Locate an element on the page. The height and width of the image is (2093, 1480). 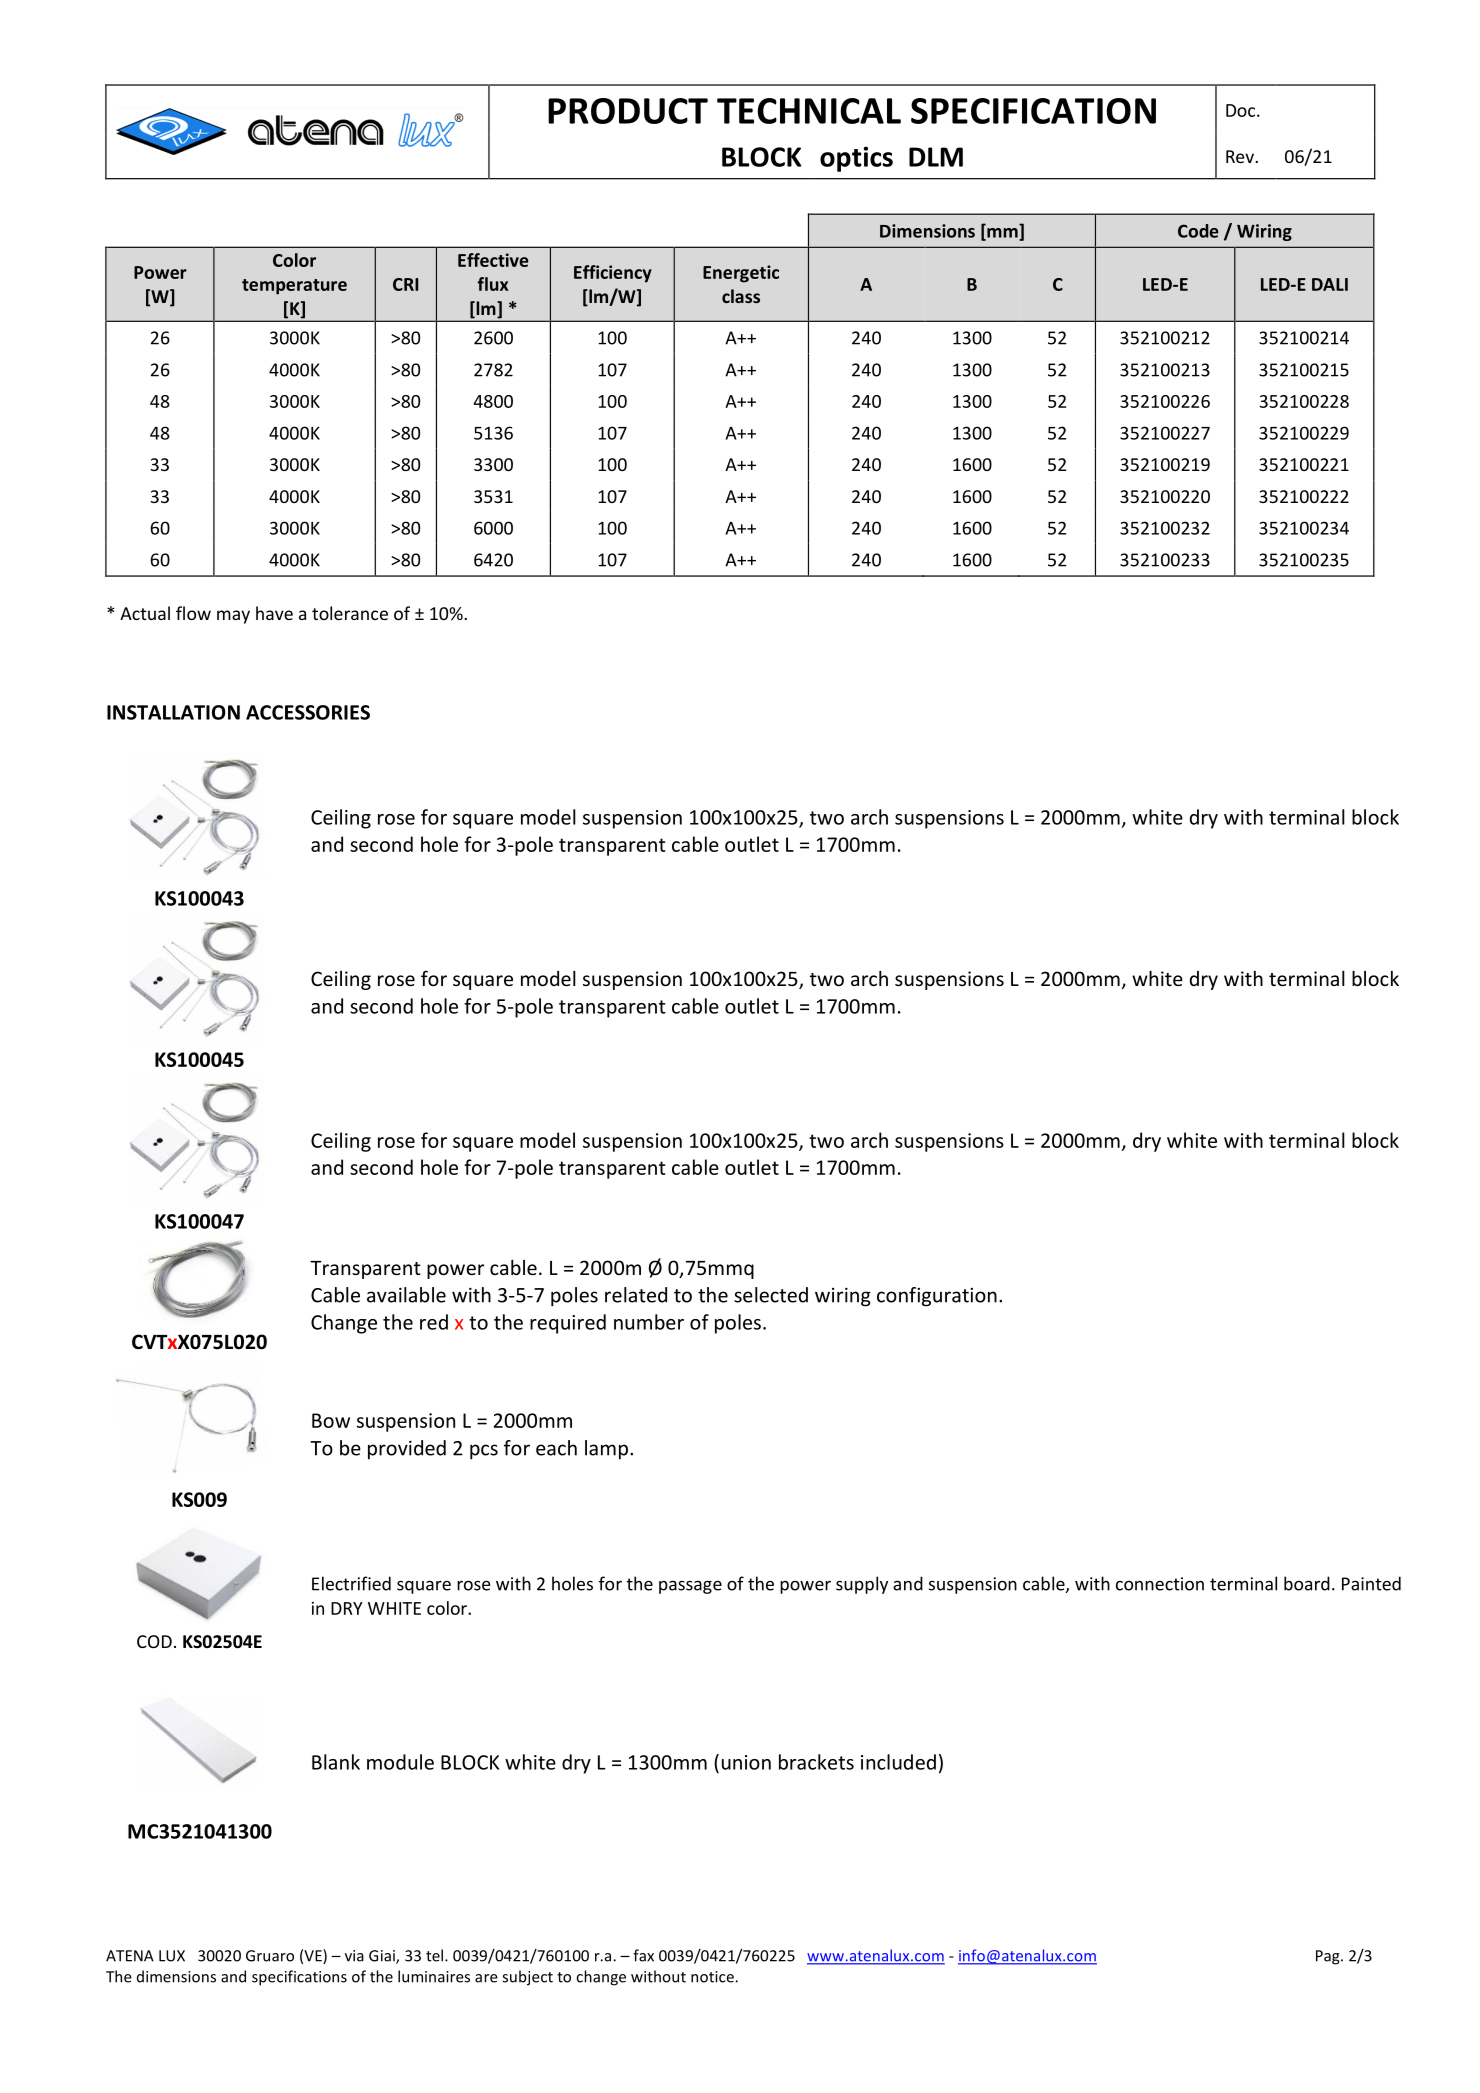
Rev is located at coordinates (1241, 156).
